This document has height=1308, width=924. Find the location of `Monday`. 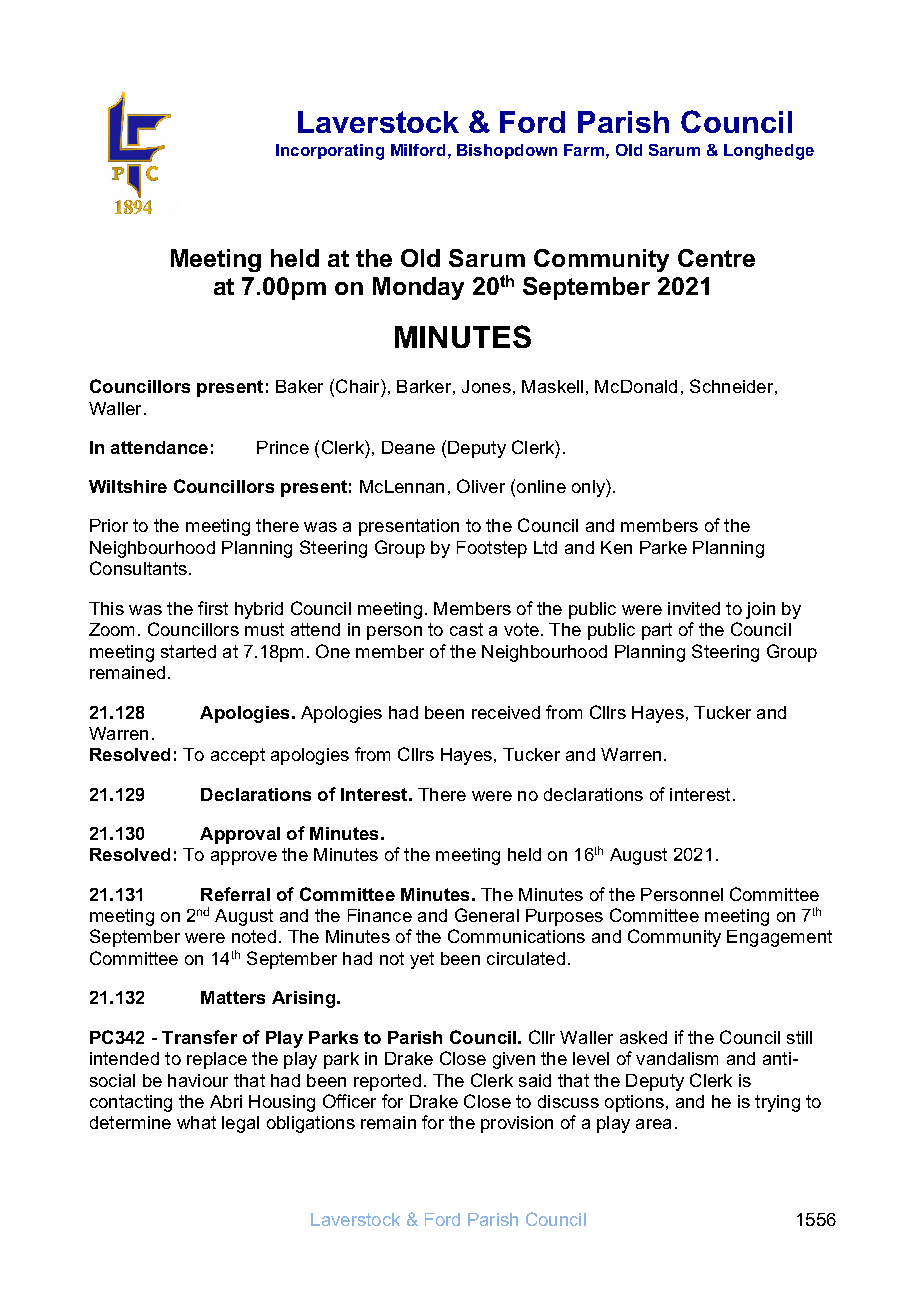

Monday is located at coordinates (418, 288).
